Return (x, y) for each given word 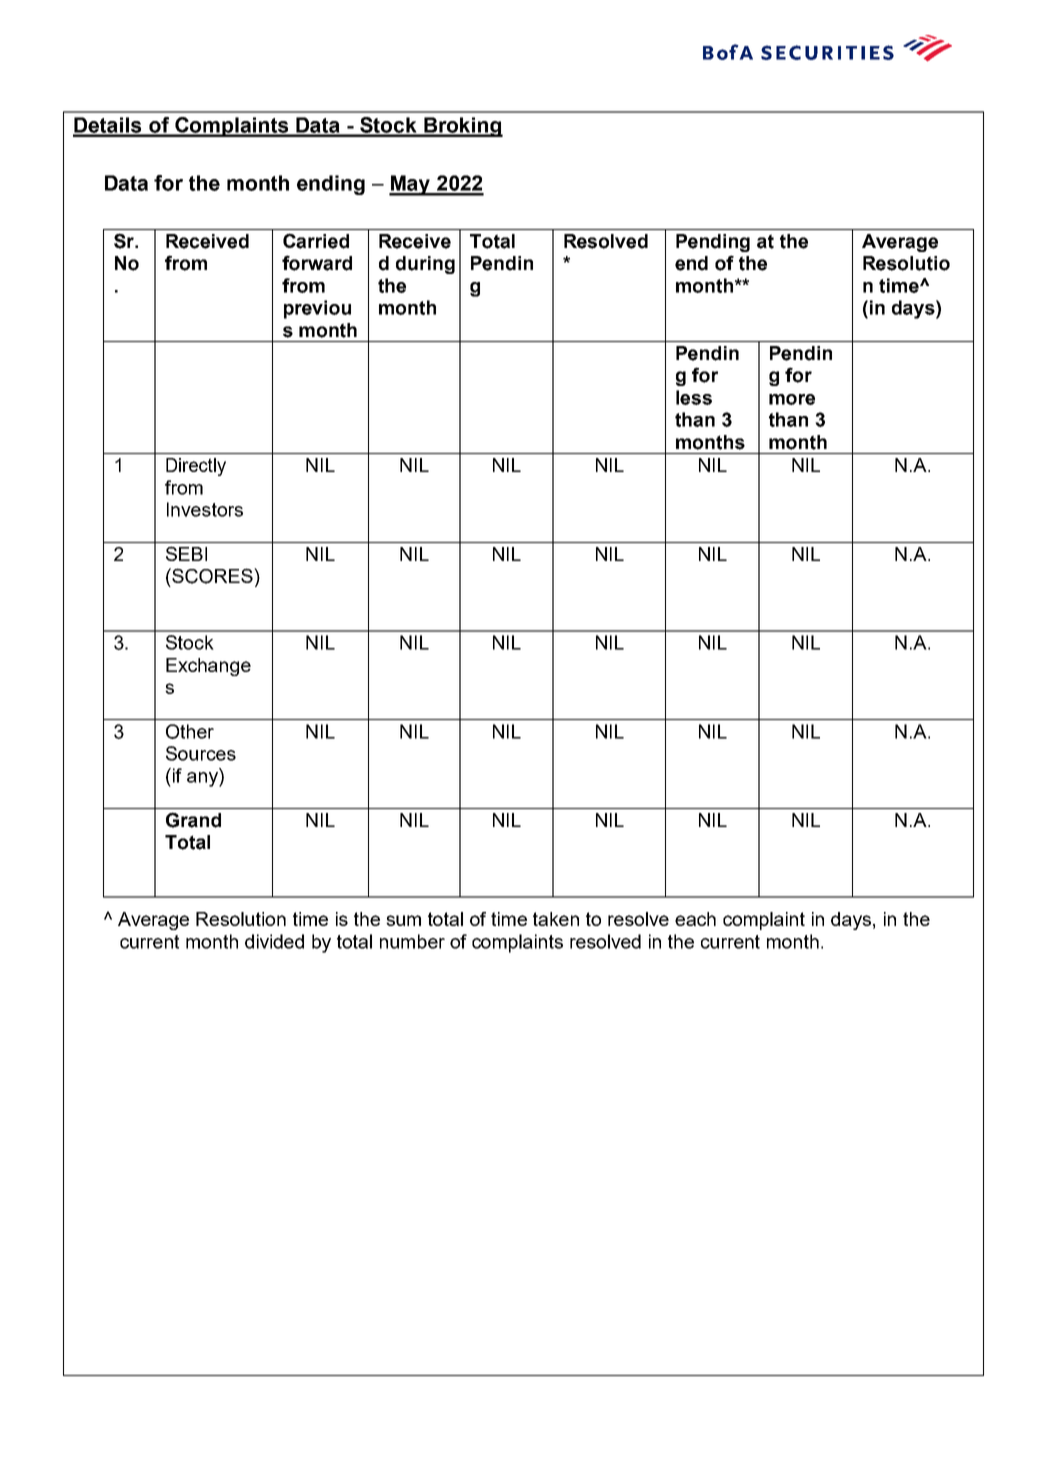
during (425, 265)
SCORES (212, 576)
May (411, 185)
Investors (205, 509)
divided (274, 941)
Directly (196, 467)
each (695, 919)
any (203, 779)
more (792, 399)
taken (556, 919)
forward (317, 263)
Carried (316, 241)
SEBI (186, 553)
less (694, 397)
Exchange (208, 667)
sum (403, 920)
